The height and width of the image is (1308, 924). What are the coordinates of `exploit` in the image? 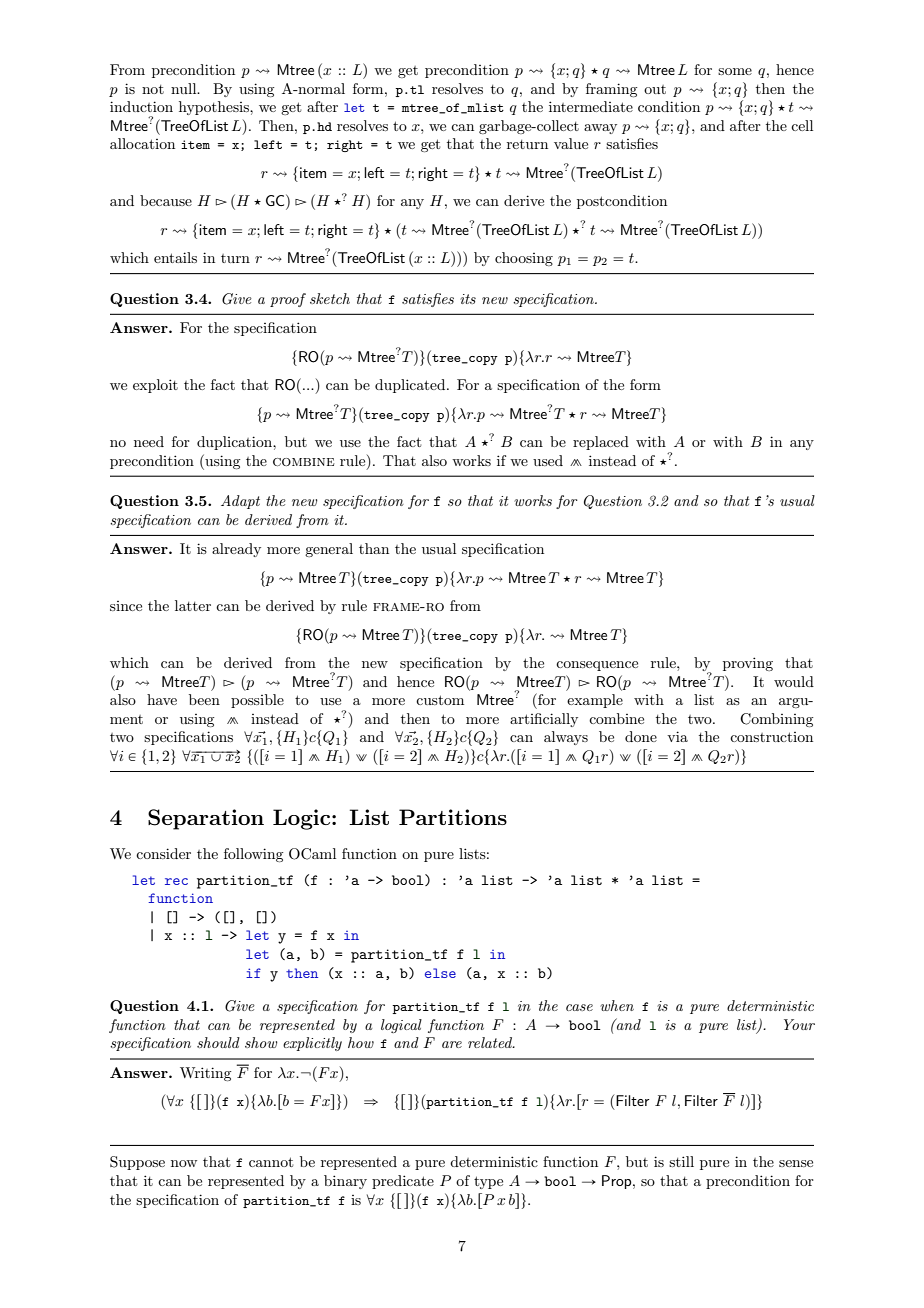 It's located at (155, 386).
